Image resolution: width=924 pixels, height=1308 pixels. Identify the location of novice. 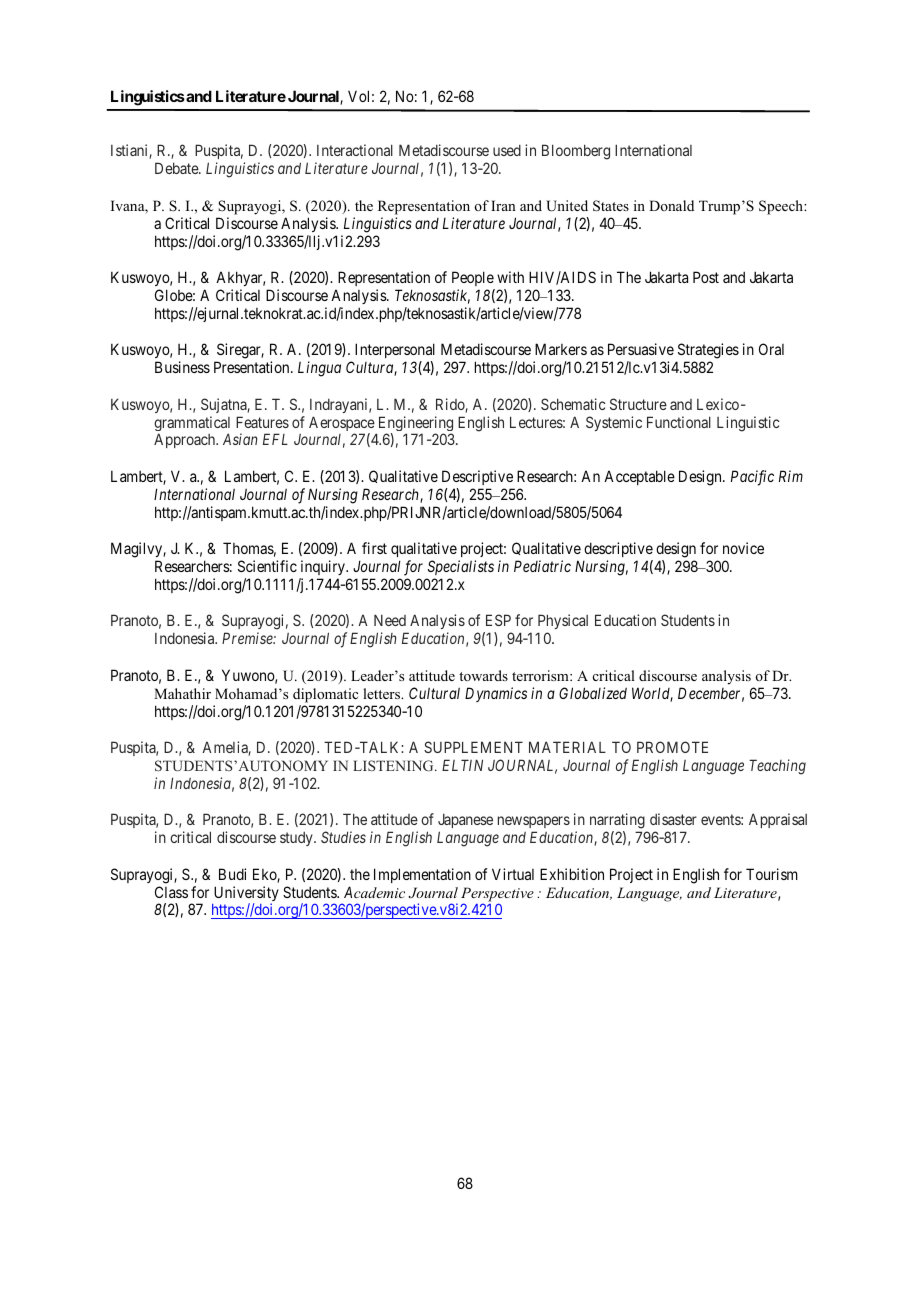
(743, 548).
